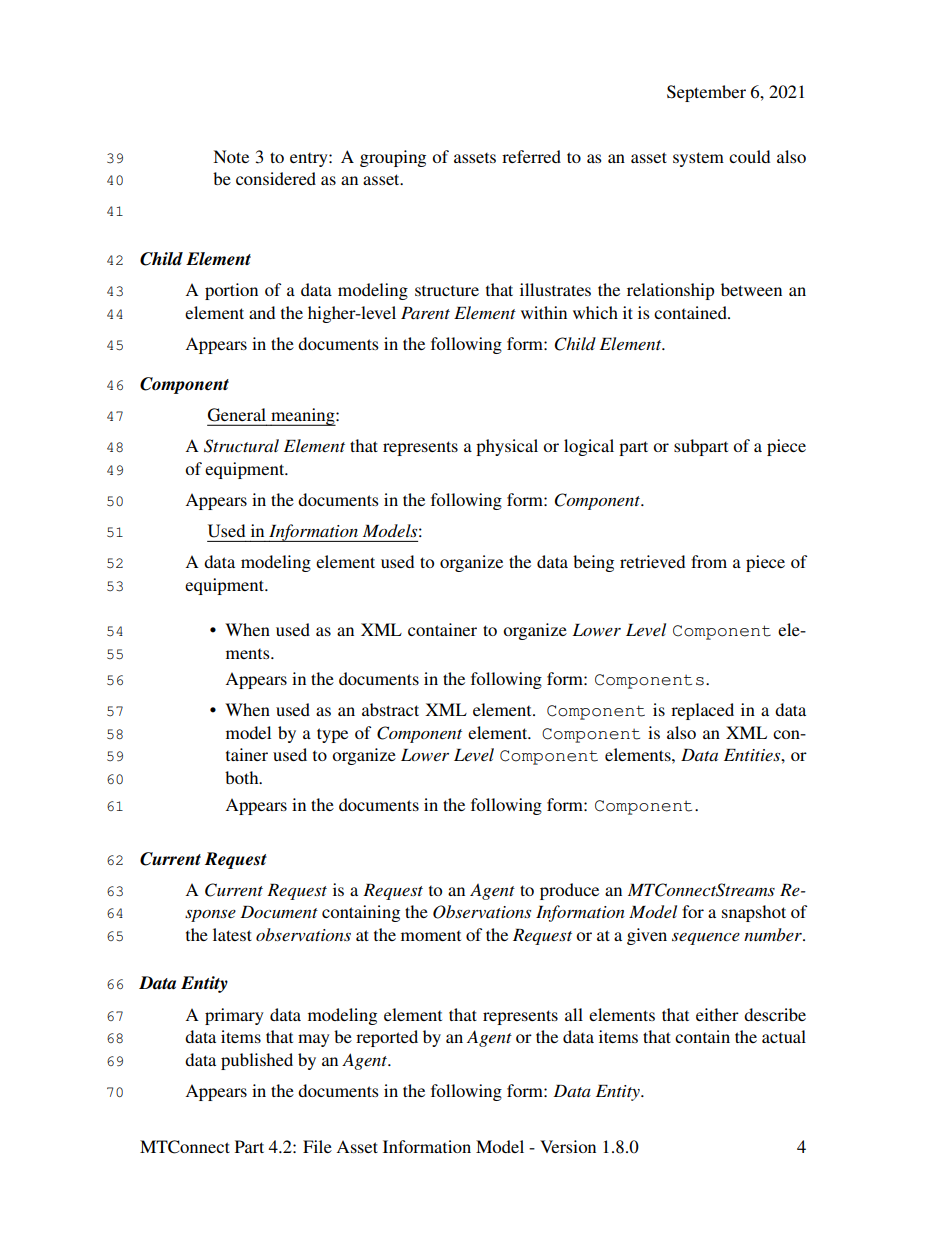 The image size is (952, 1233). I want to click on from, so click(709, 561).
